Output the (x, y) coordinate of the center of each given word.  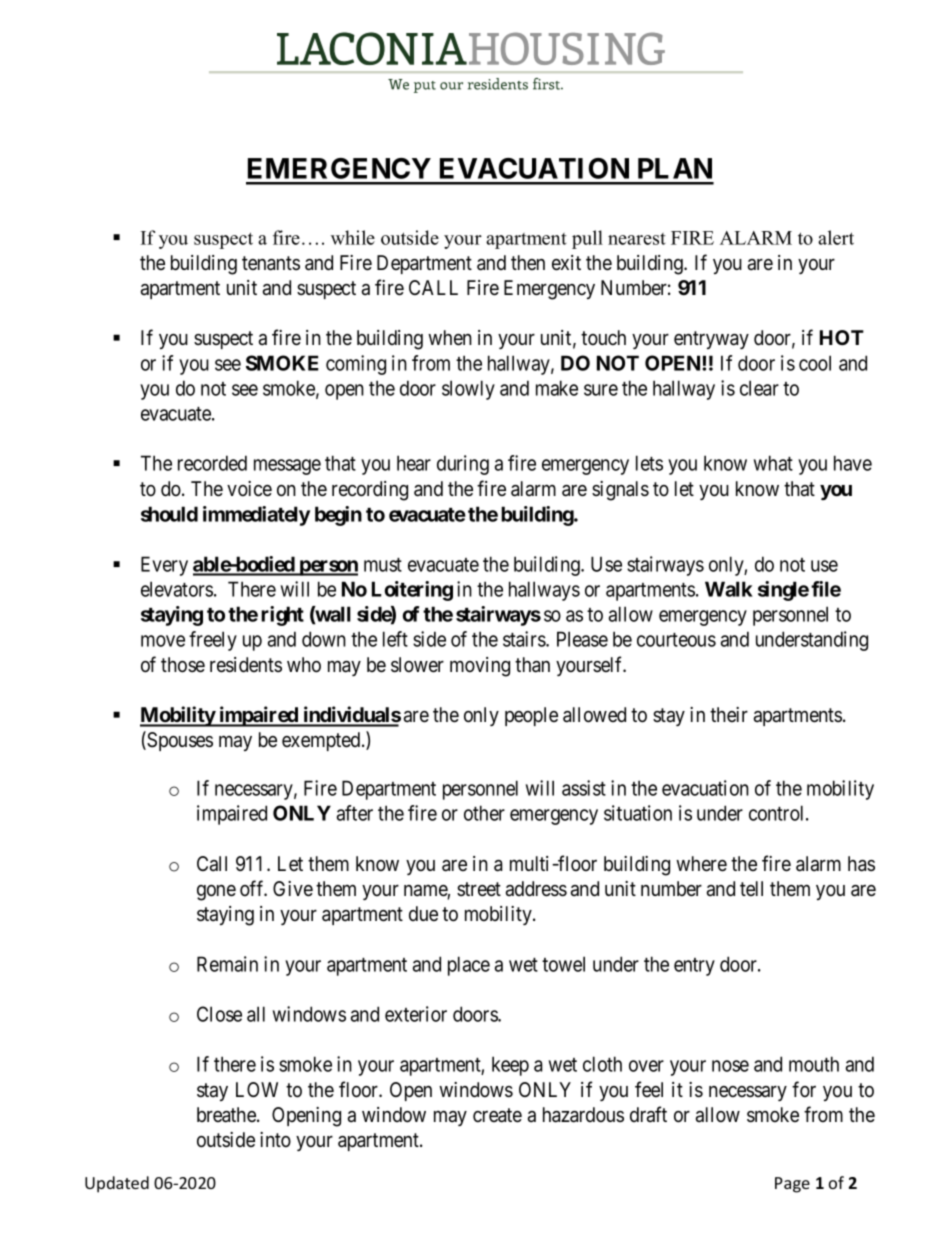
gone (216, 893)
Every (164, 566)
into (275, 1140)
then (528, 262)
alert (836, 237)
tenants (271, 263)
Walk (729, 589)
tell (751, 888)
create (497, 1115)
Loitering (412, 591)
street (479, 889)
